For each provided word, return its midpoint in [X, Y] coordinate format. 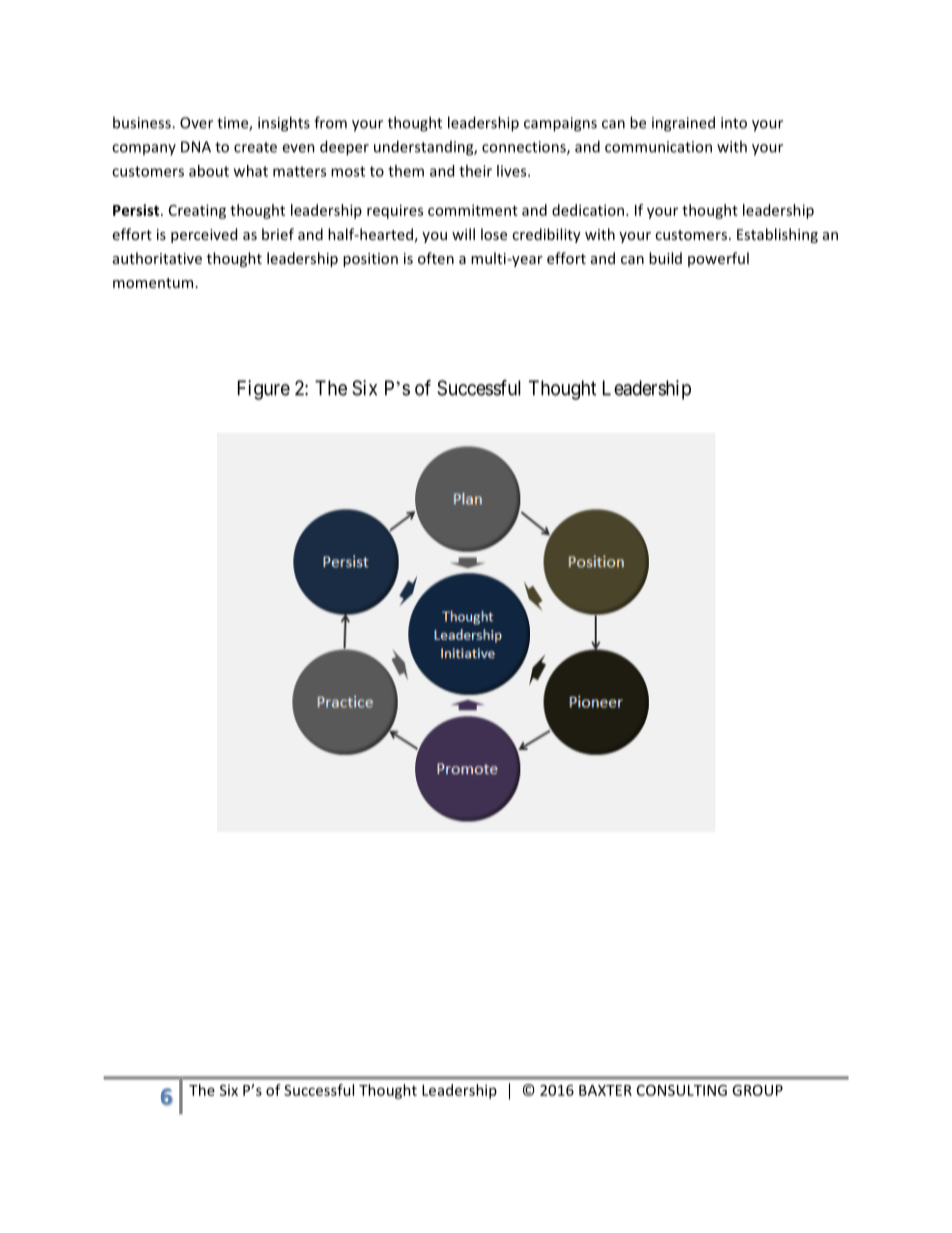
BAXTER [605, 1090]
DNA [196, 147]
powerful [718, 259]
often [436, 258]
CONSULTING [682, 1090]
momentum [153, 283]
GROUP [757, 1090]
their [475, 171]
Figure [264, 390]
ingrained [683, 124]
